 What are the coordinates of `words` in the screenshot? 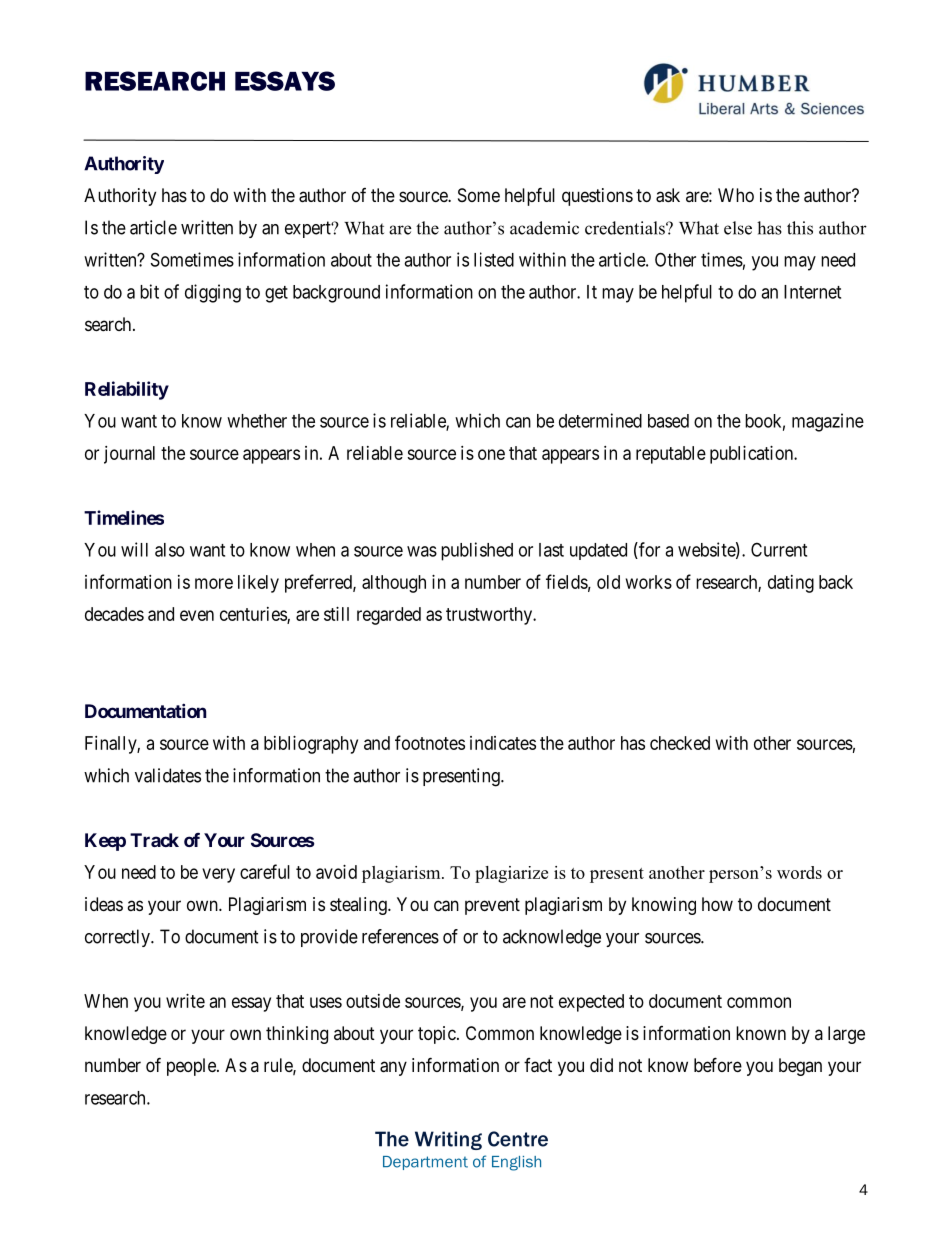 It's located at (799, 872).
